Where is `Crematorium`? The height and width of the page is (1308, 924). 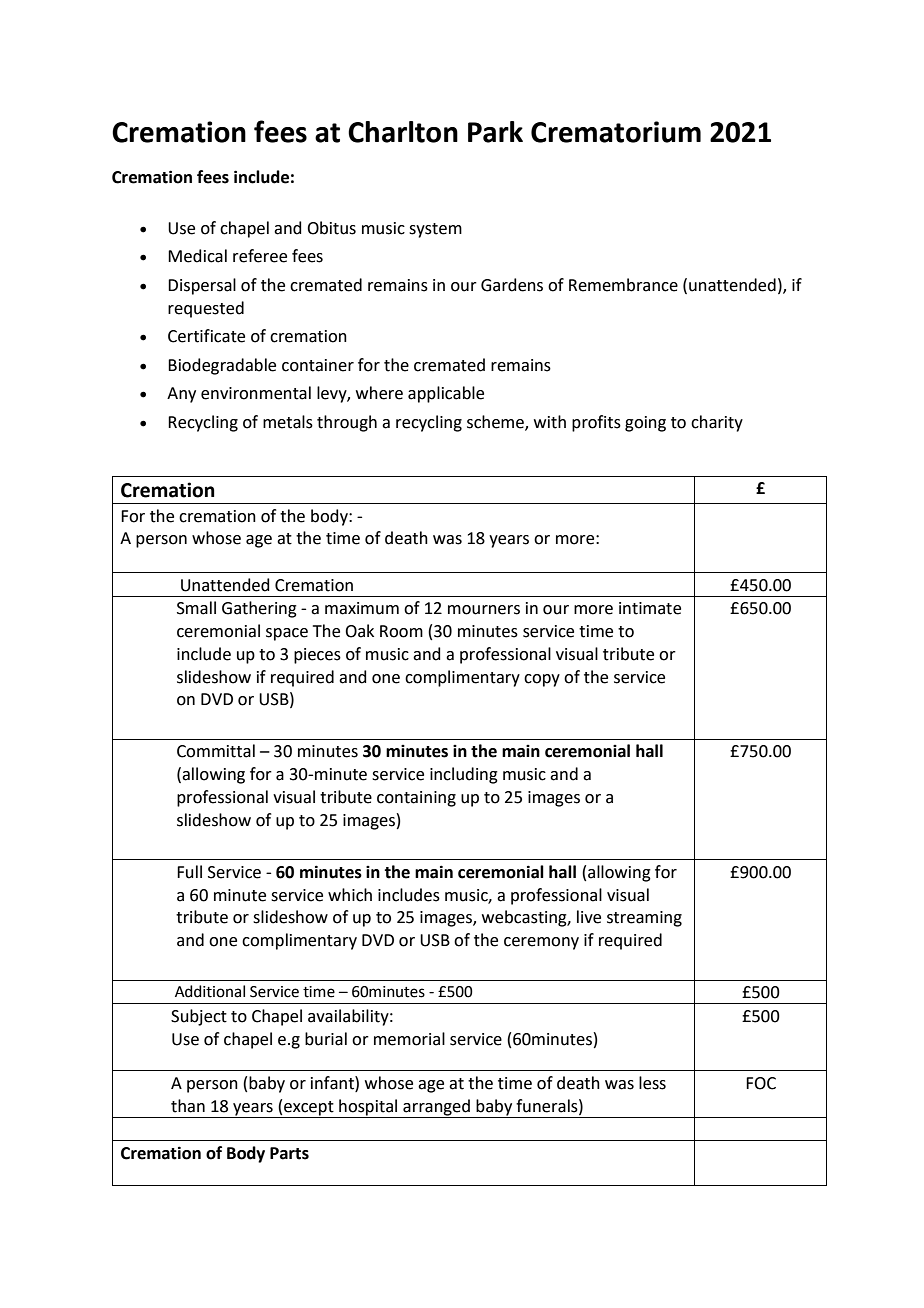 Crematorium is located at coordinates (616, 132).
